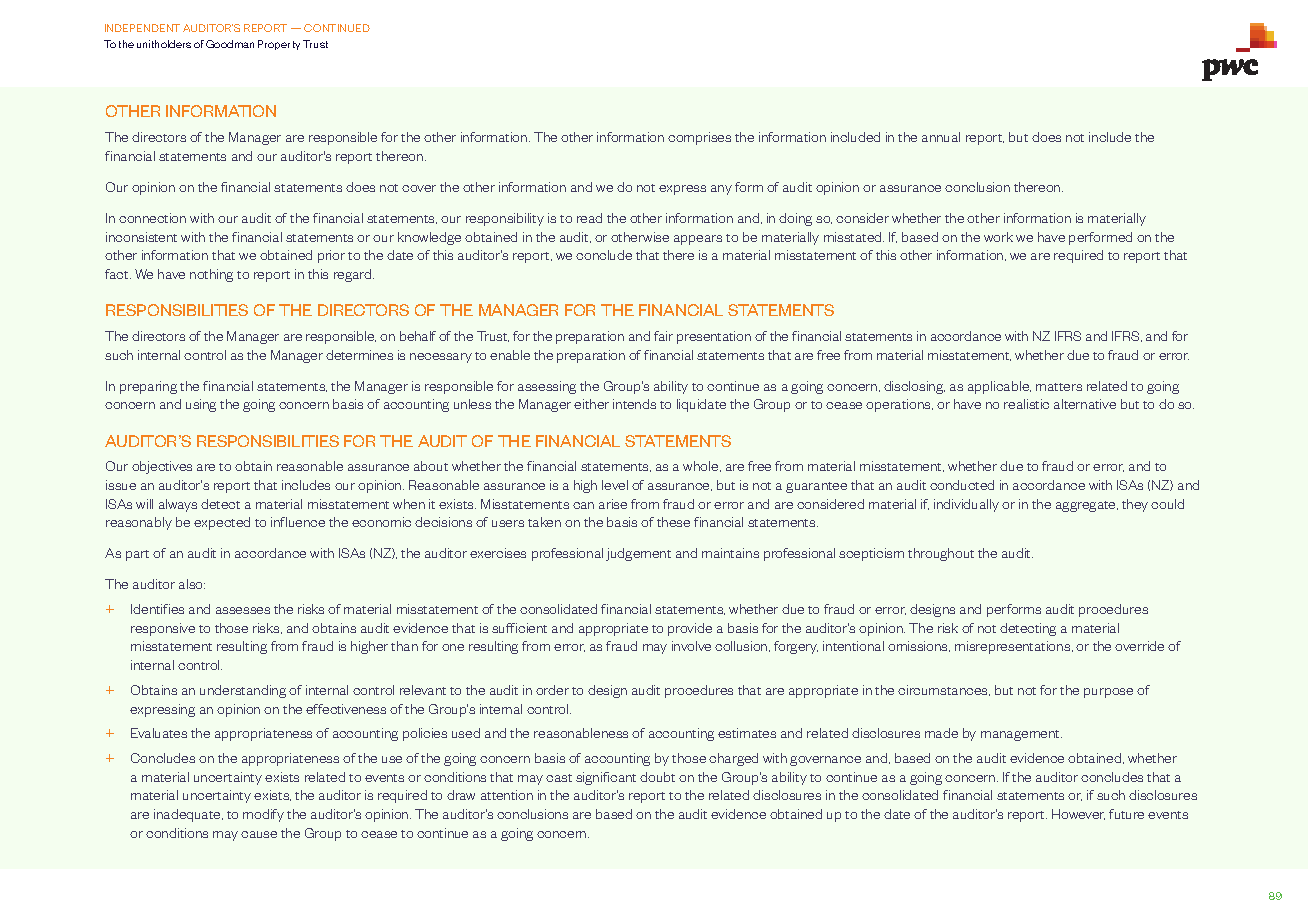 This screenshot has width=1308, height=924. Describe the element at coordinates (941, 137) in the screenshot. I see `annual` at that location.
